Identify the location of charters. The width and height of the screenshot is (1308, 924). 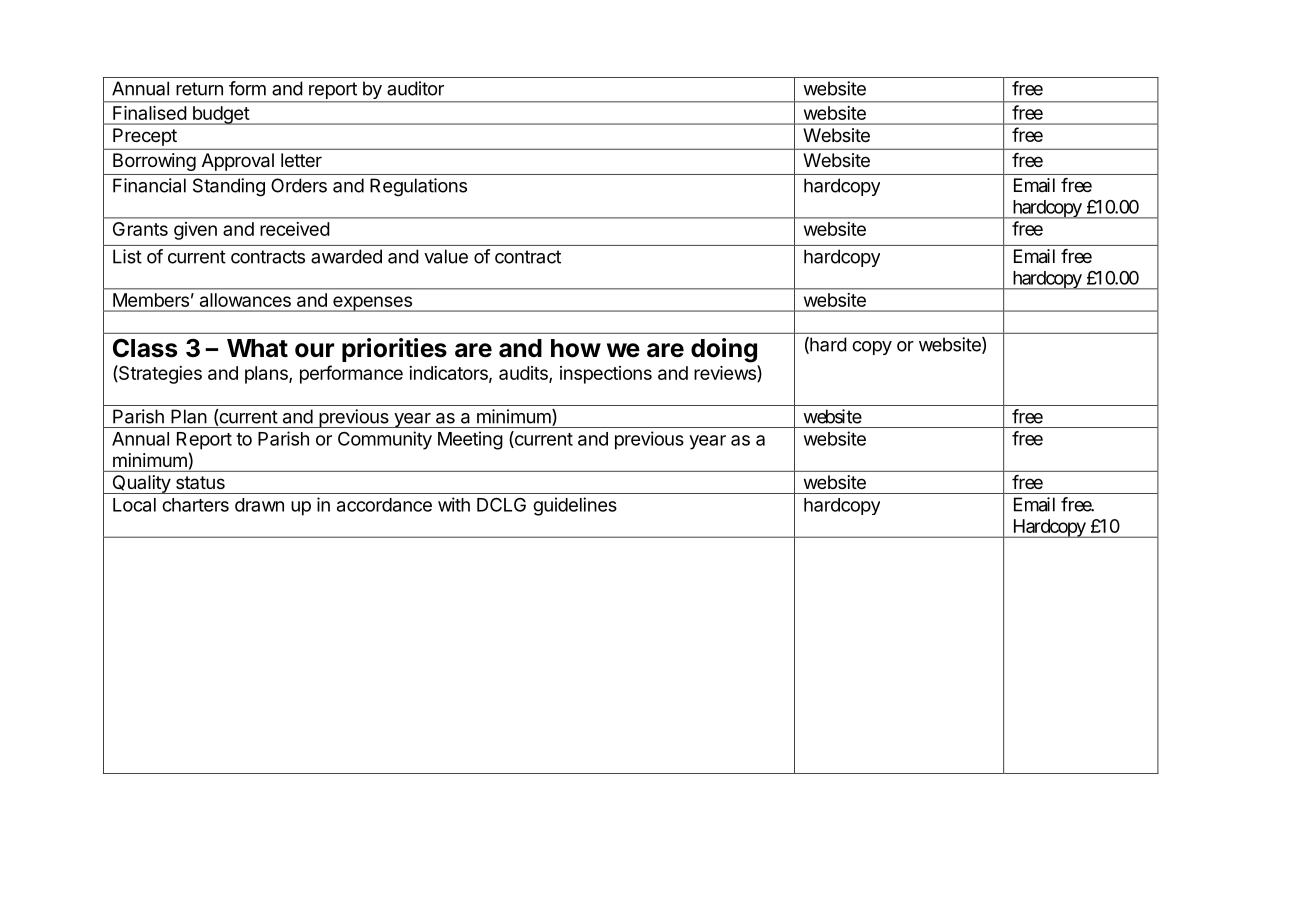
(195, 505).
